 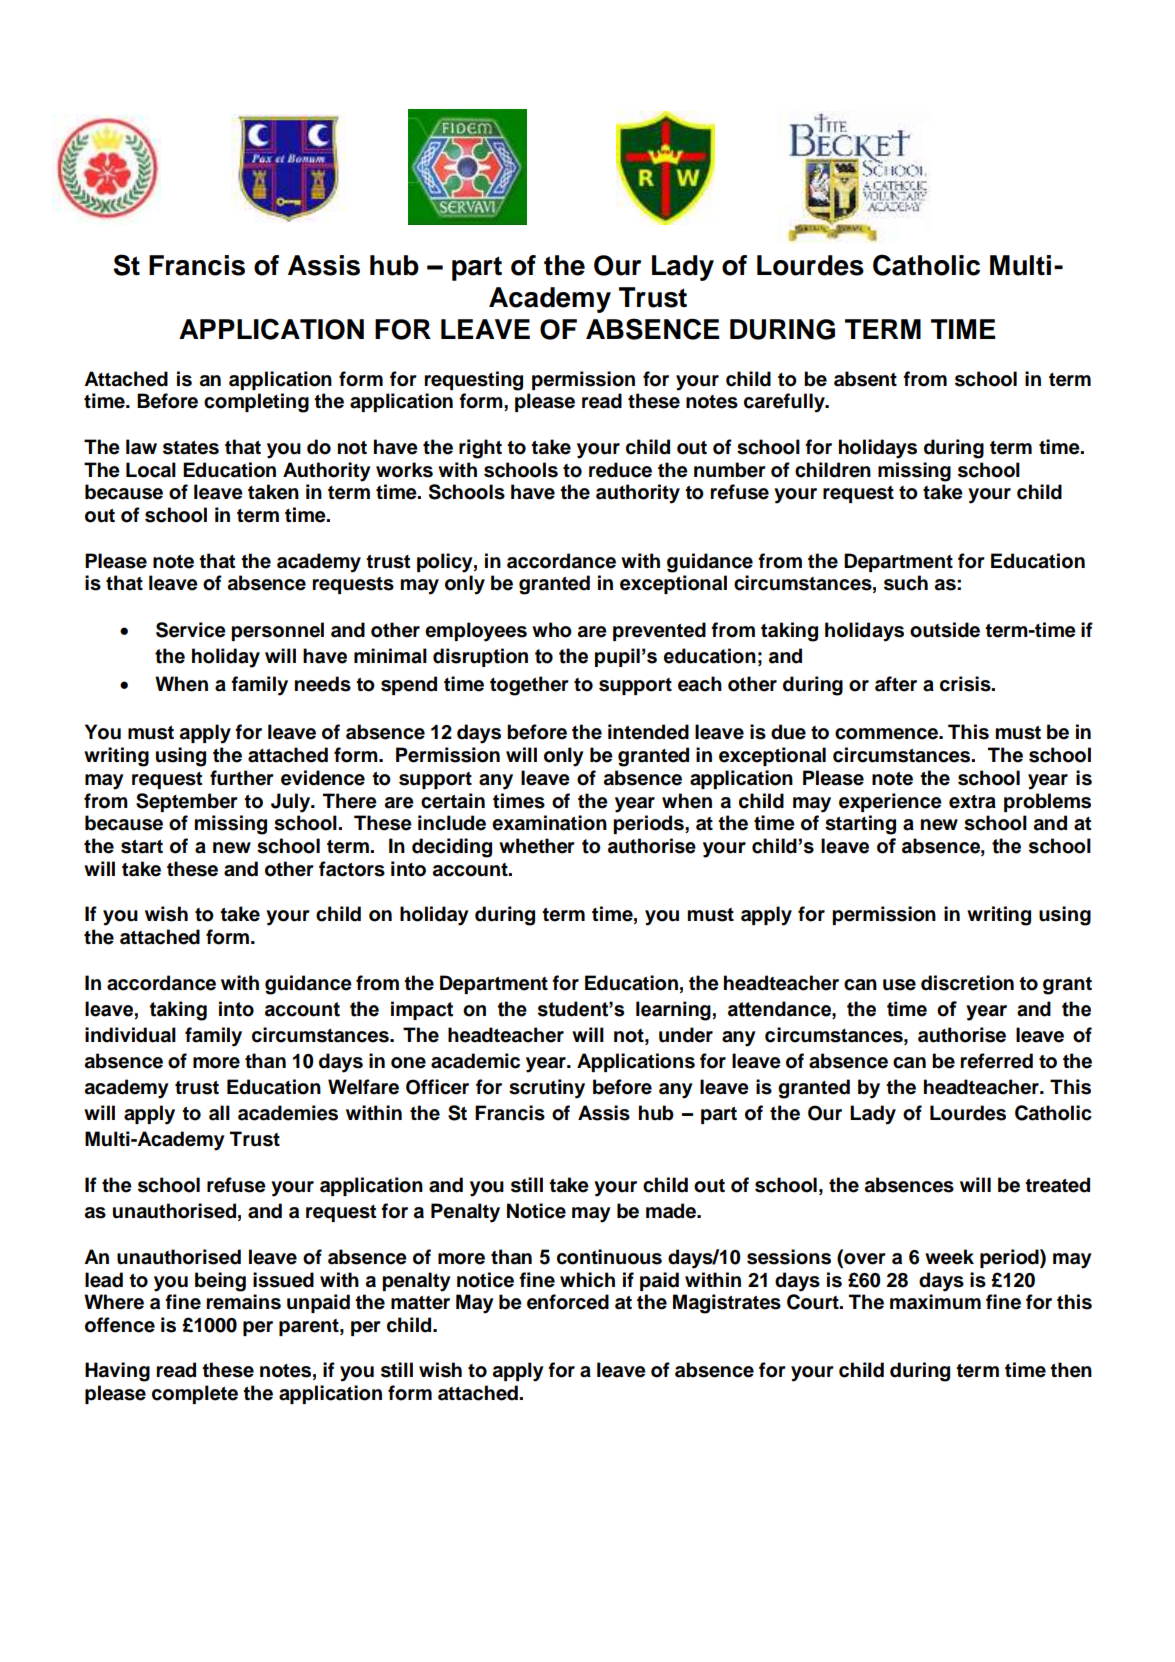 I want to click on reduce, so click(x=620, y=470).
